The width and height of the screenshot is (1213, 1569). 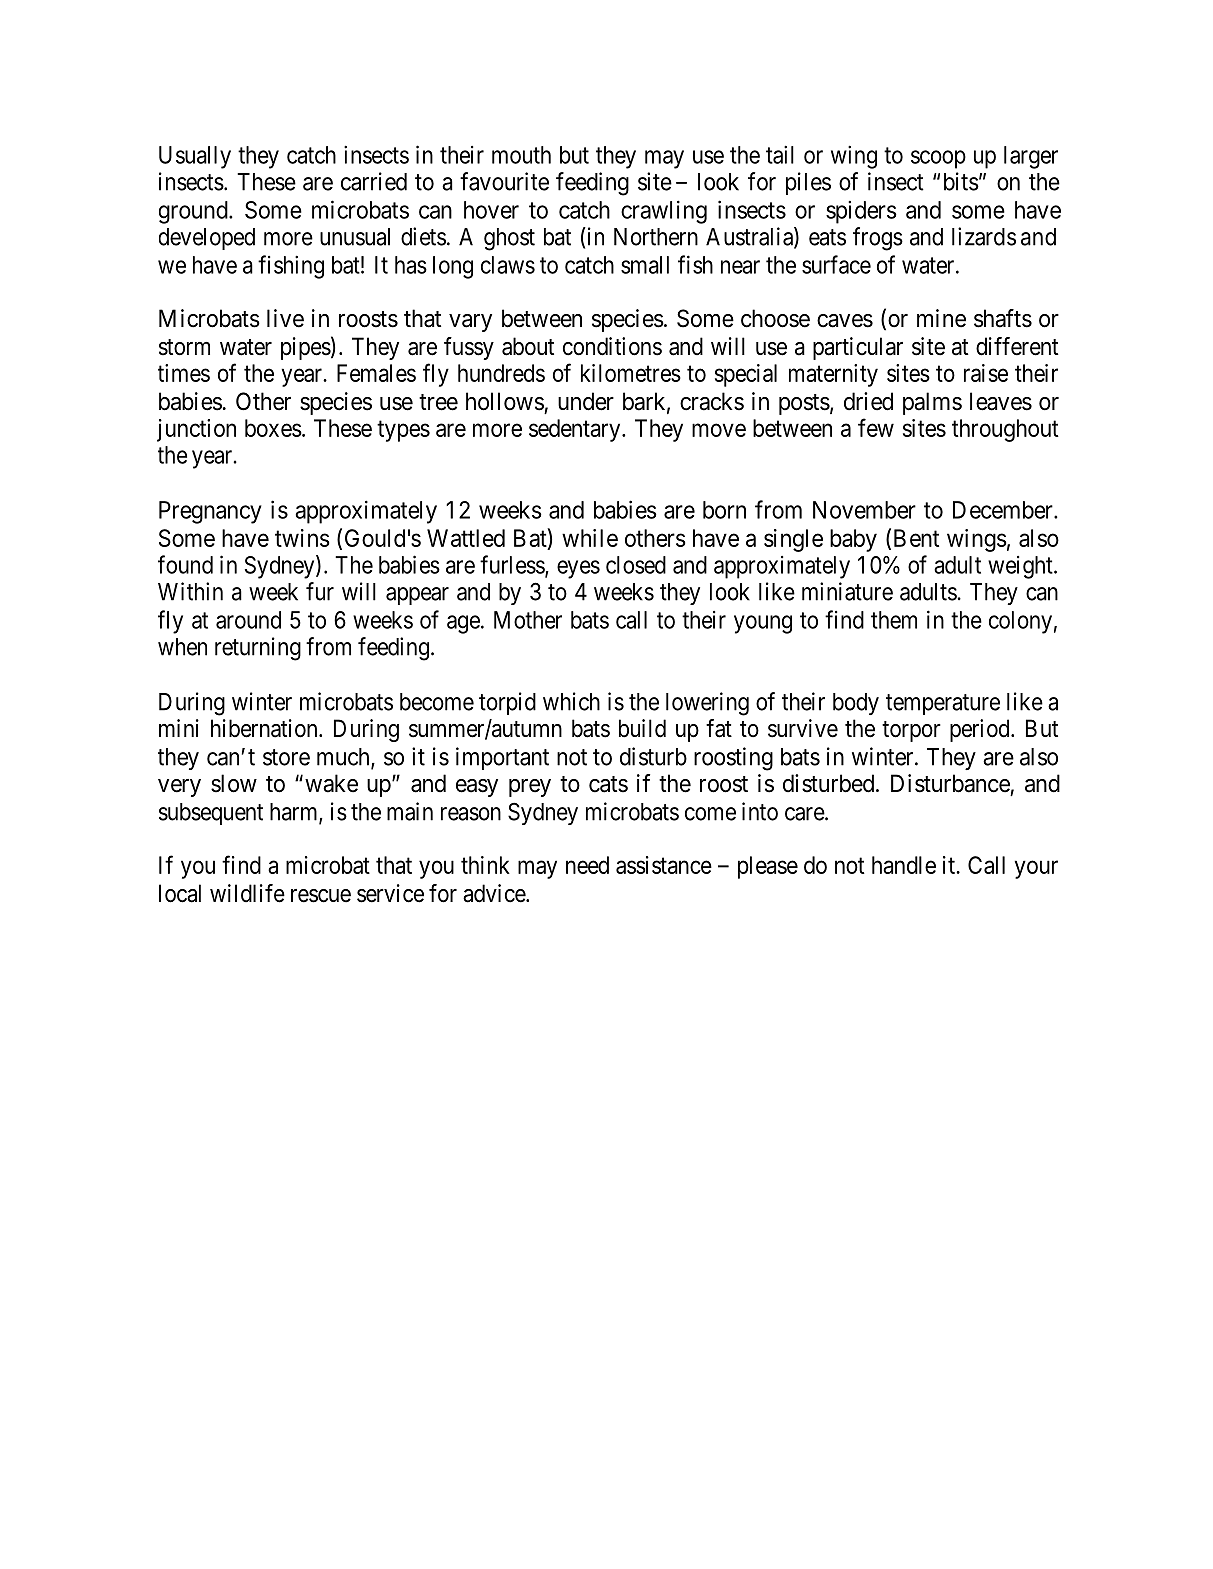 What do you see at coordinates (374, 181) in the screenshot?
I see `carried` at bounding box center [374, 181].
